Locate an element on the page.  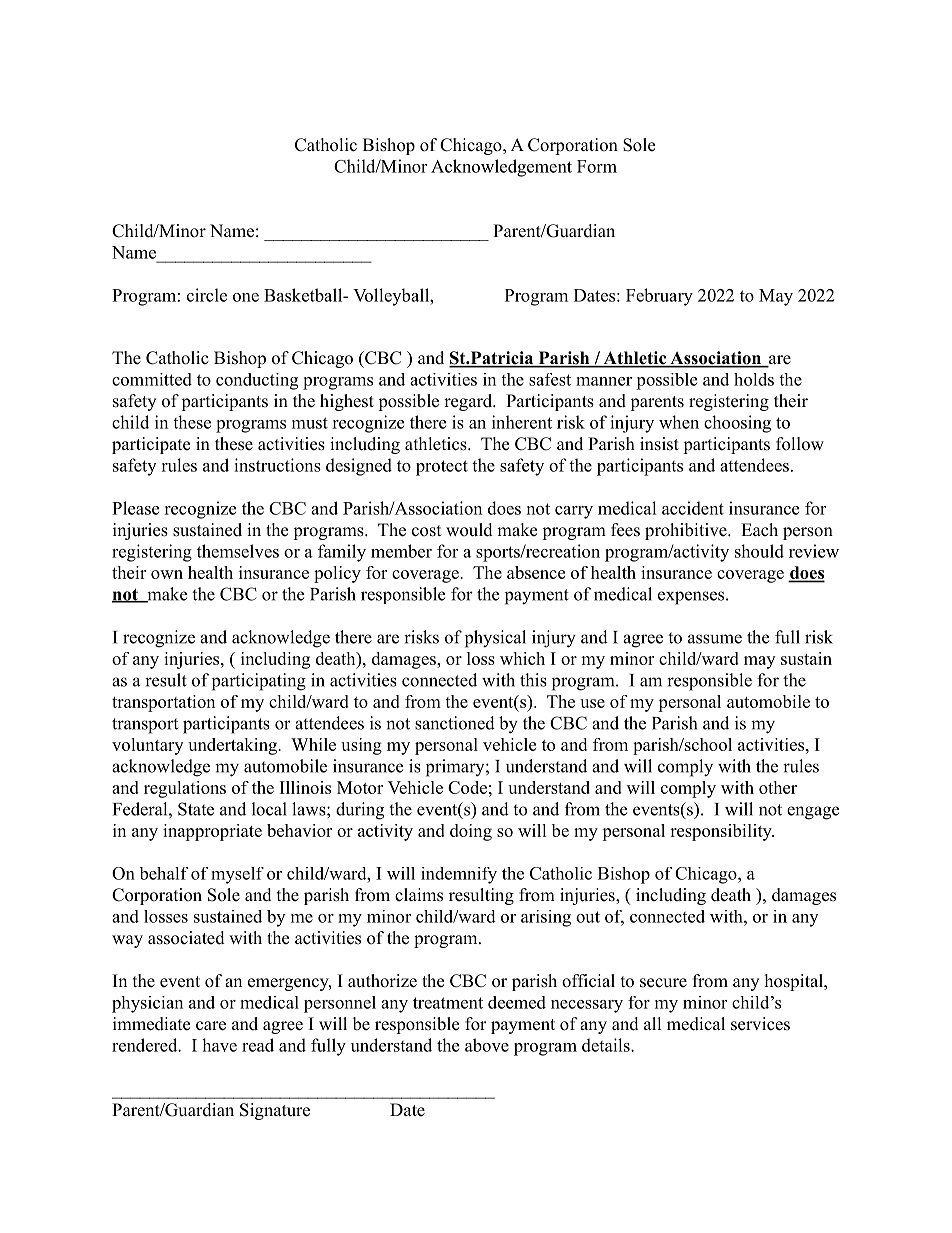
myself is located at coordinates (237, 875).
